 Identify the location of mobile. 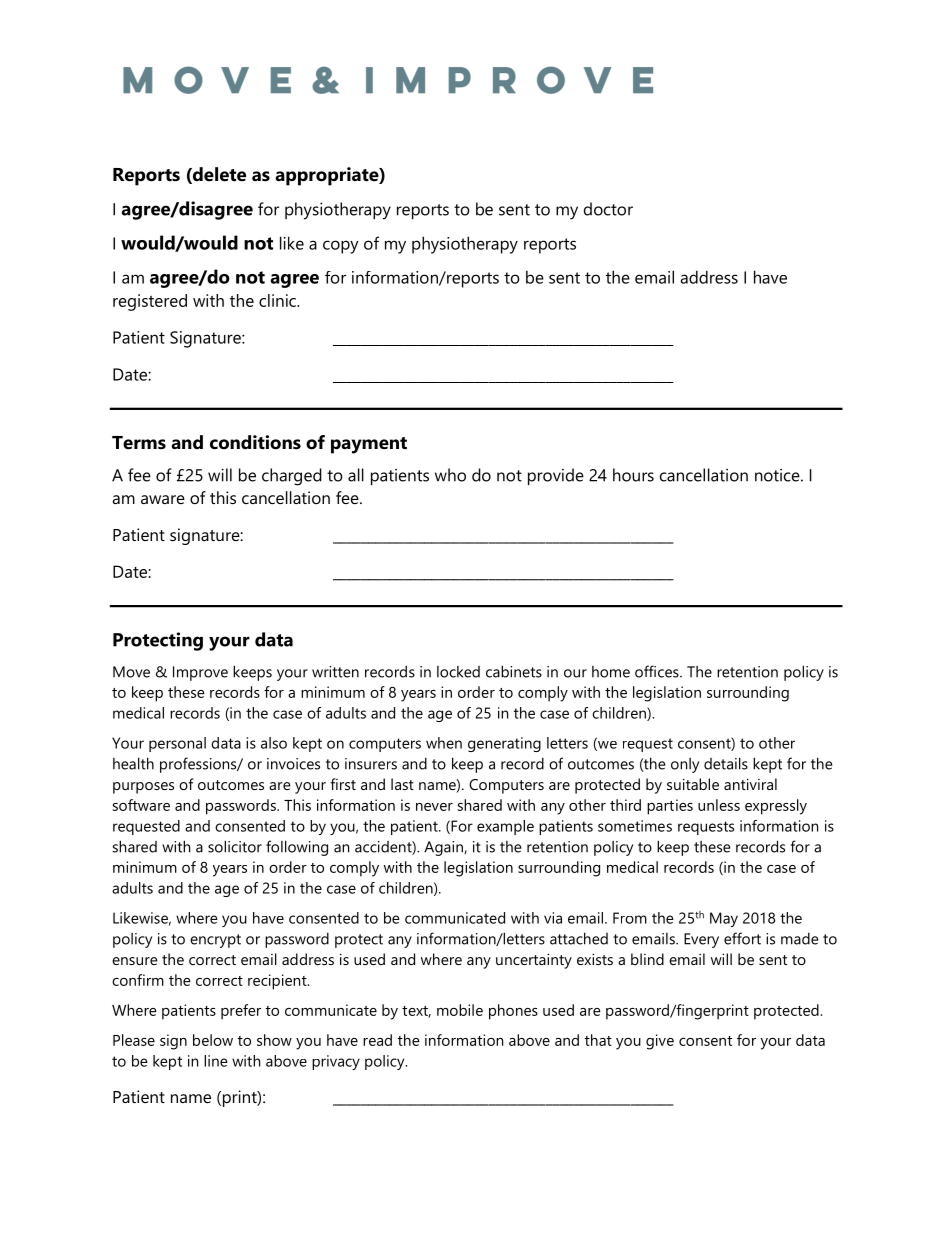
(460, 1010).
